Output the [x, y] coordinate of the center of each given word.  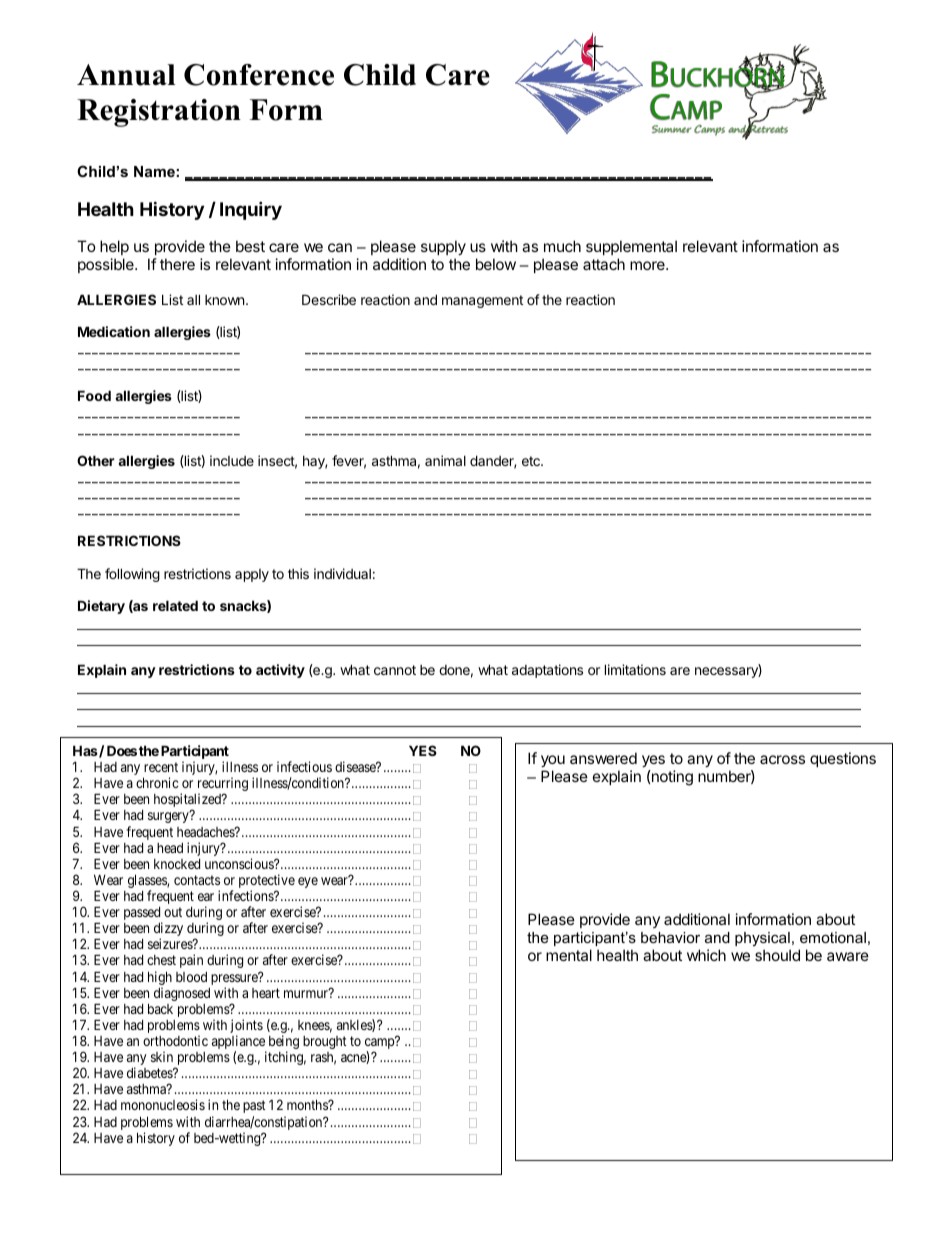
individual [342, 573]
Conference [259, 75]
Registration [159, 113]
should [777, 955]
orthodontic [175, 1040]
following [132, 575]
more [648, 265]
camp [380, 1045]
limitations [635, 669]
